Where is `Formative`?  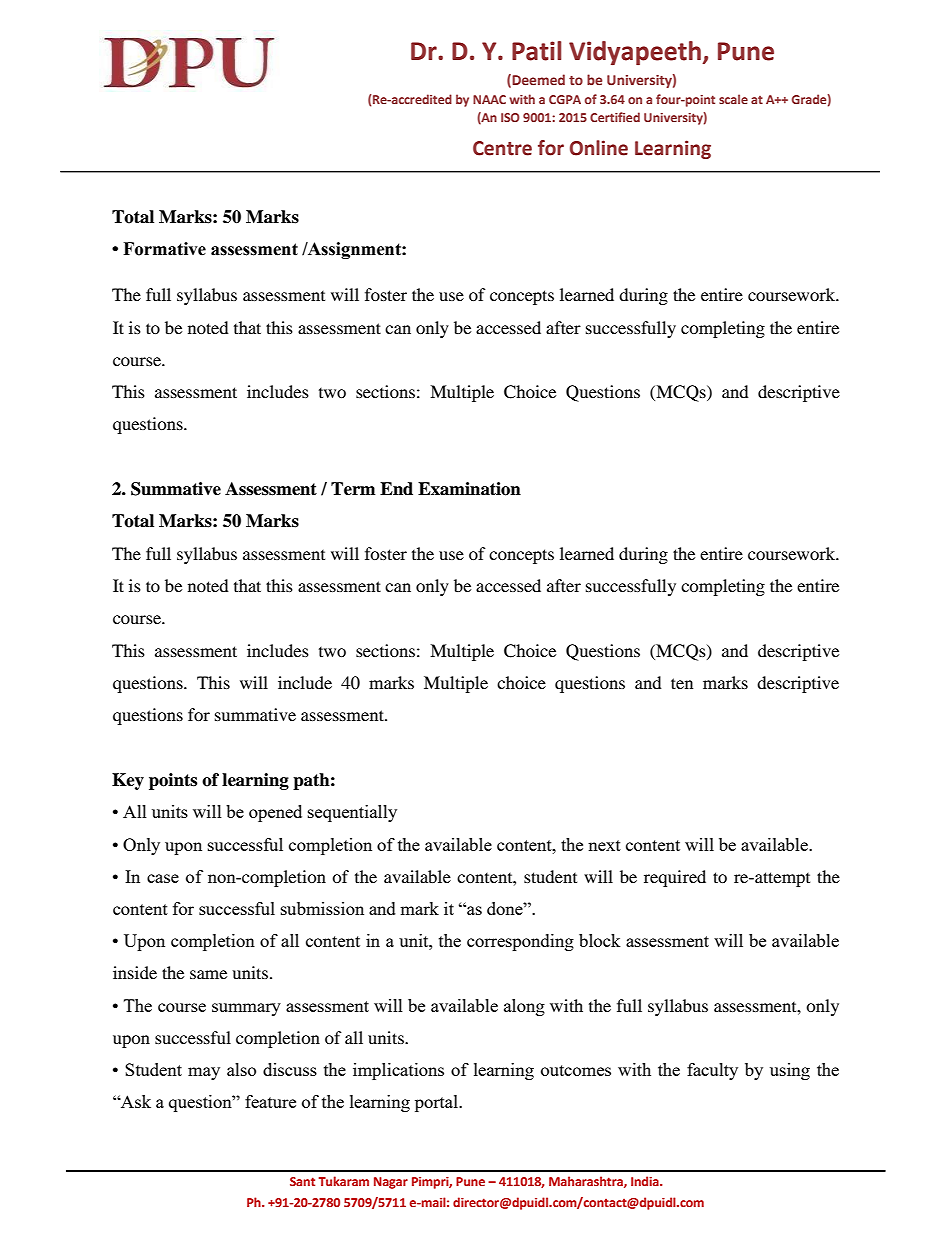 Formative is located at coordinates (164, 249).
